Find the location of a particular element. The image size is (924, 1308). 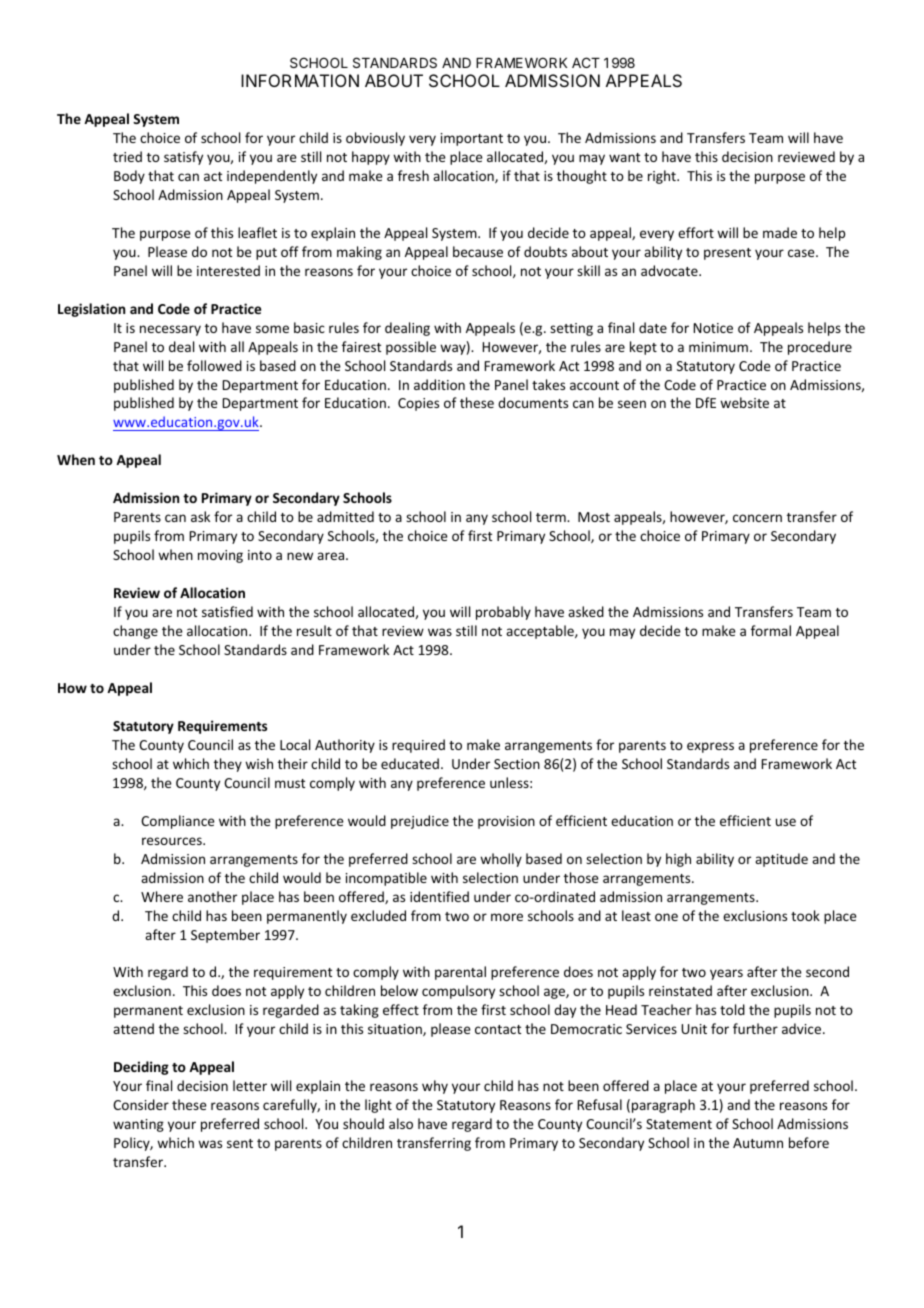

followed is located at coordinates (214, 365).
